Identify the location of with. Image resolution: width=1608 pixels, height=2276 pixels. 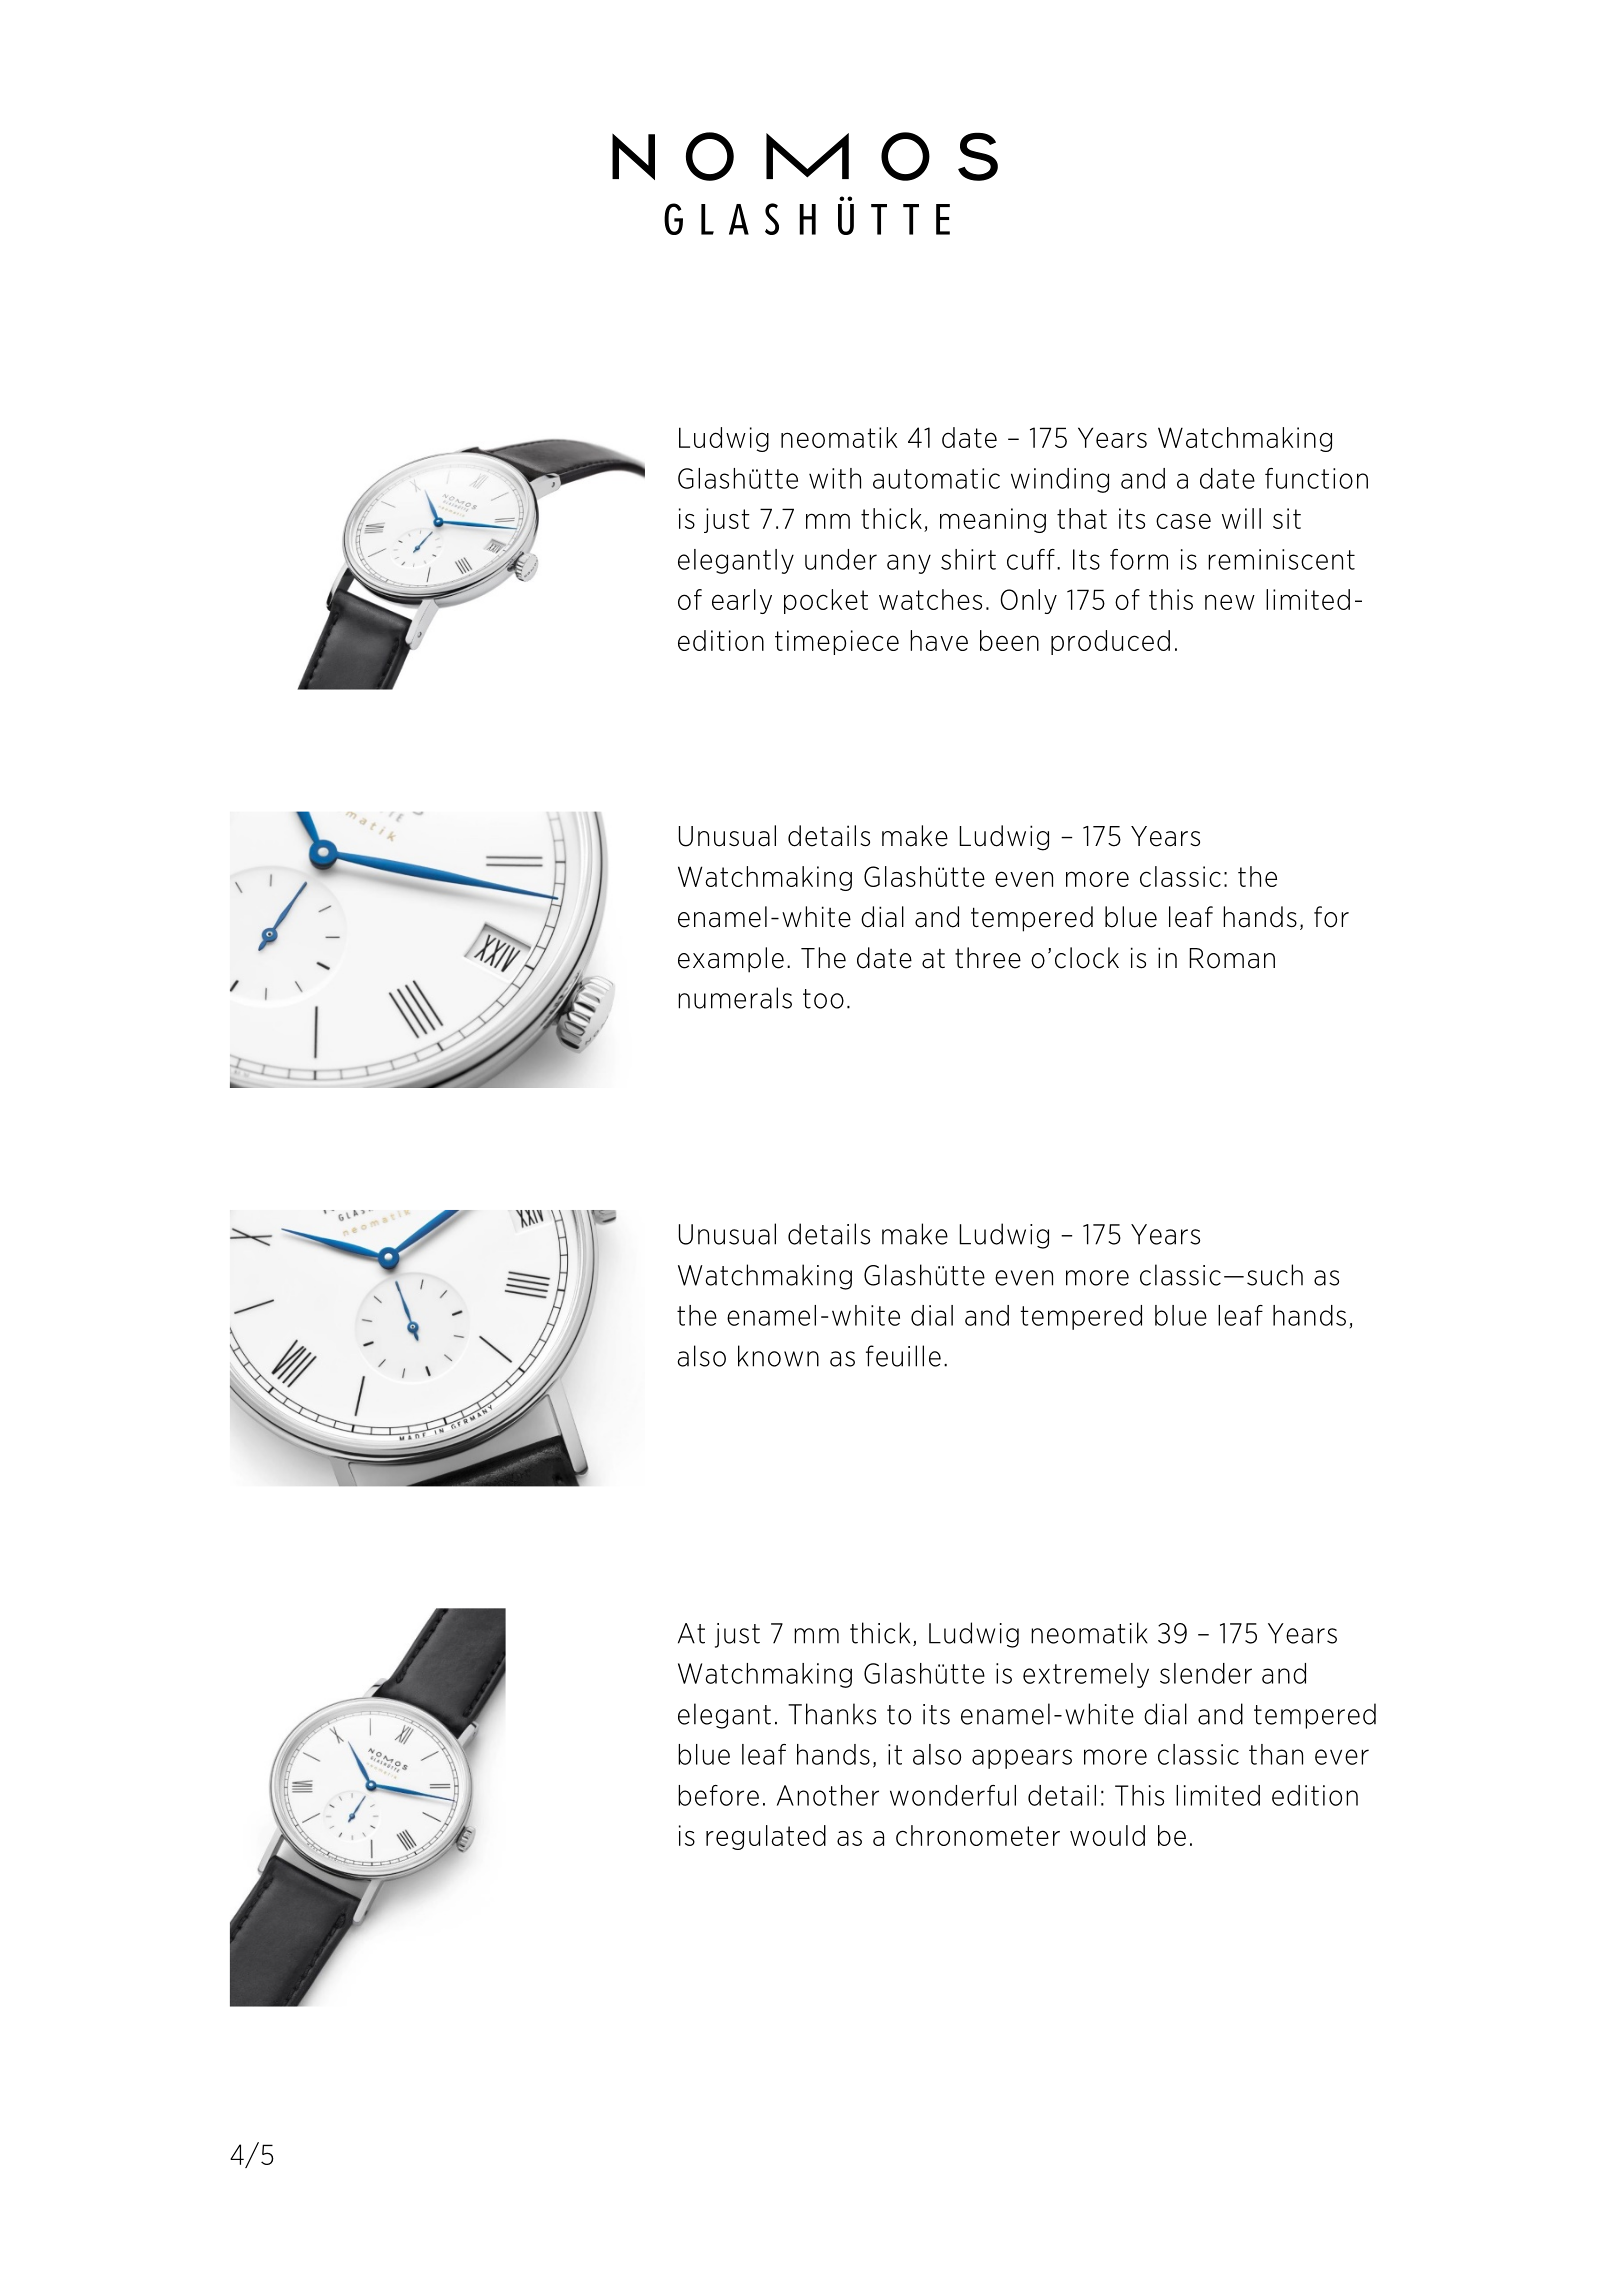
(835, 478).
